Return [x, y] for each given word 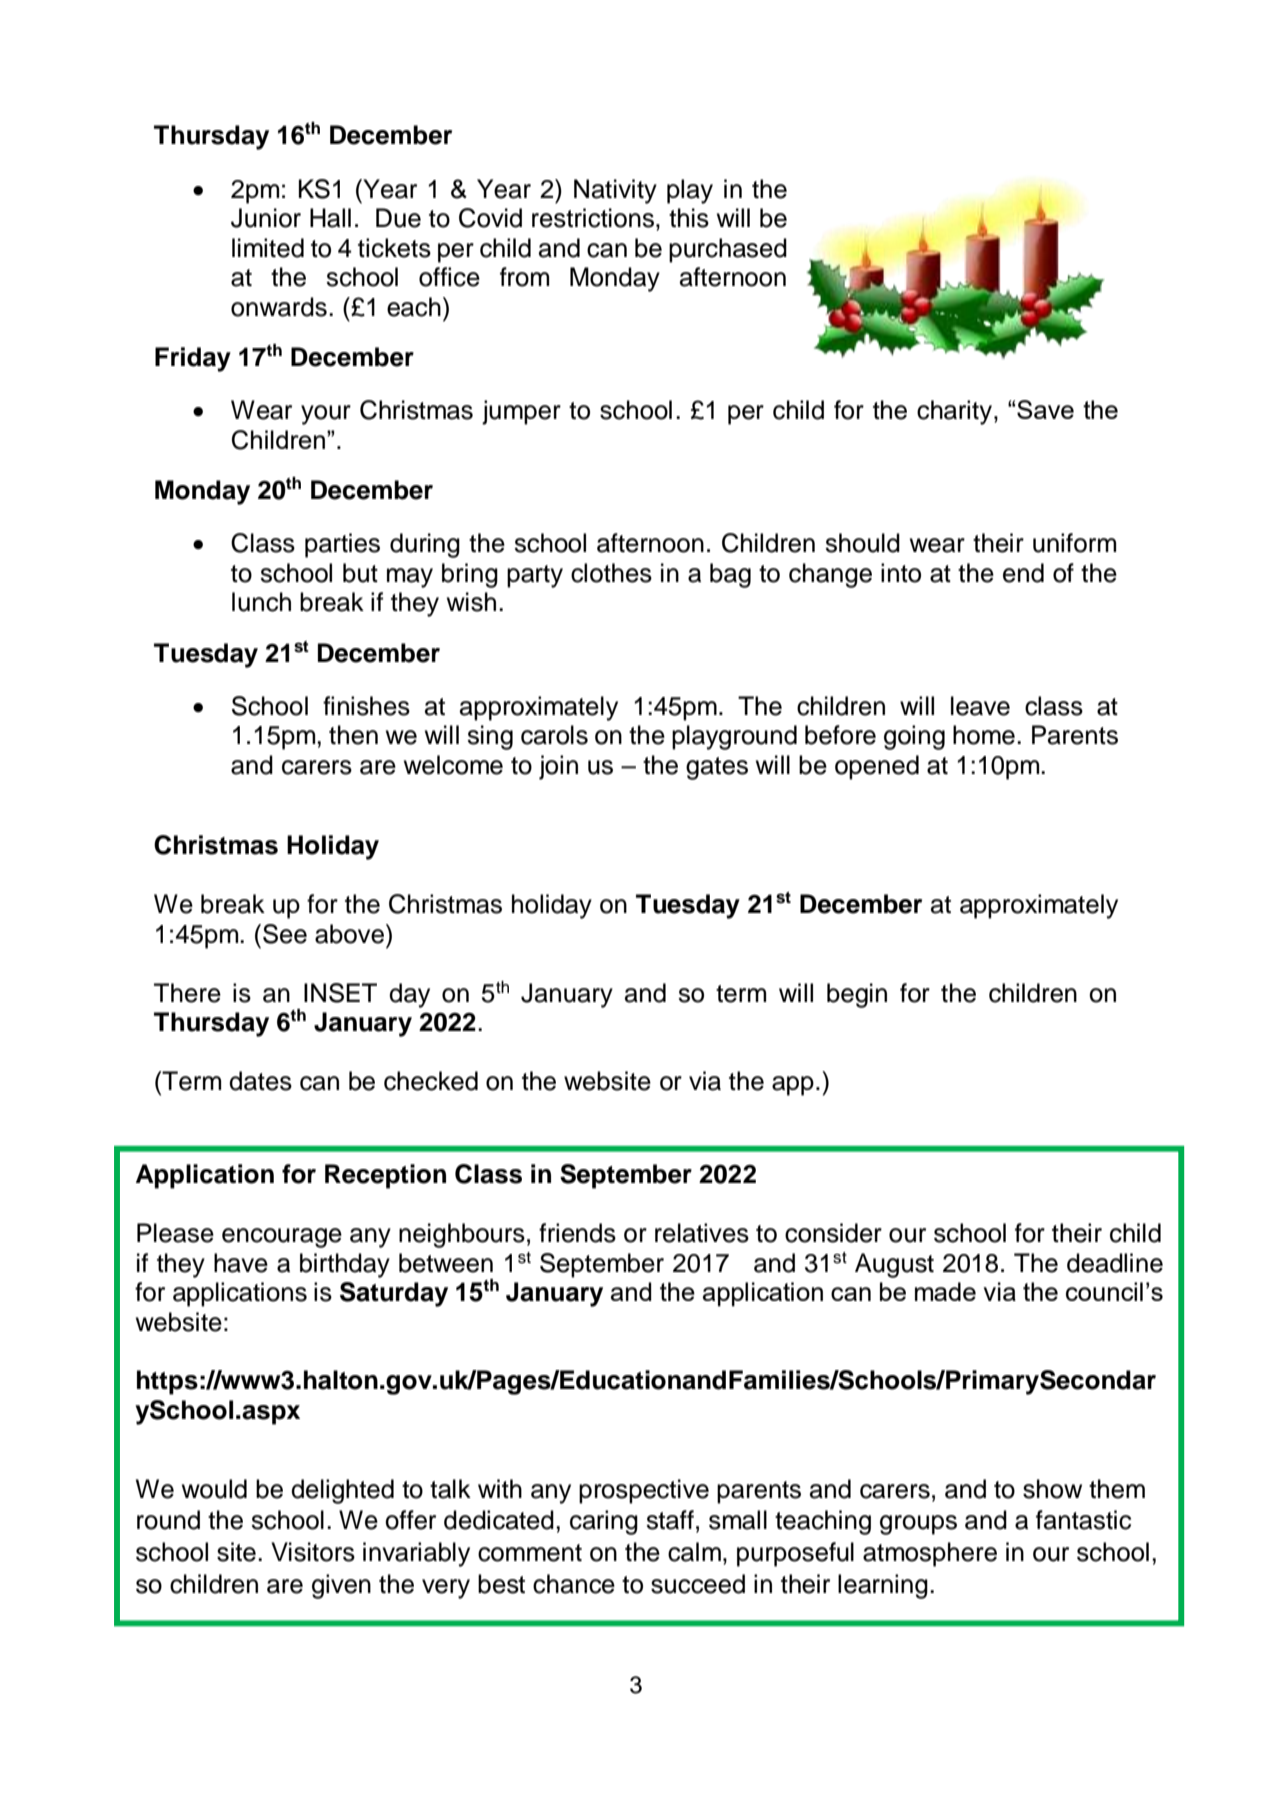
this [689, 218]
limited [268, 248]
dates [260, 1081]
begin [857, 995]
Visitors [313, 1552]
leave [980, 706]
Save [1045, 409]
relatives [702, 1233]
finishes [366, 706]
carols [554, 735]
